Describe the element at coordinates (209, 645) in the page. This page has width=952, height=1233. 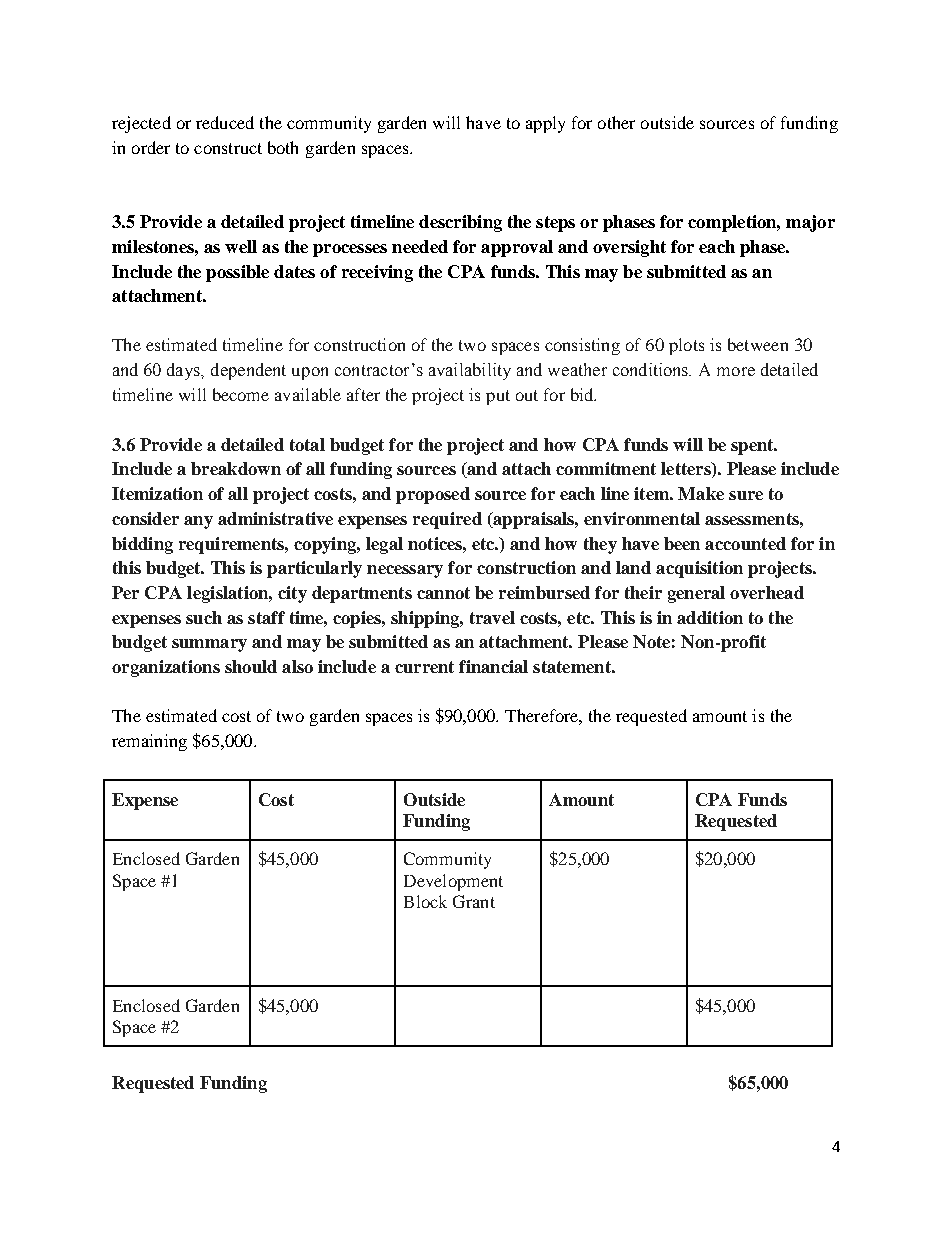
I see `summary` at that location.
